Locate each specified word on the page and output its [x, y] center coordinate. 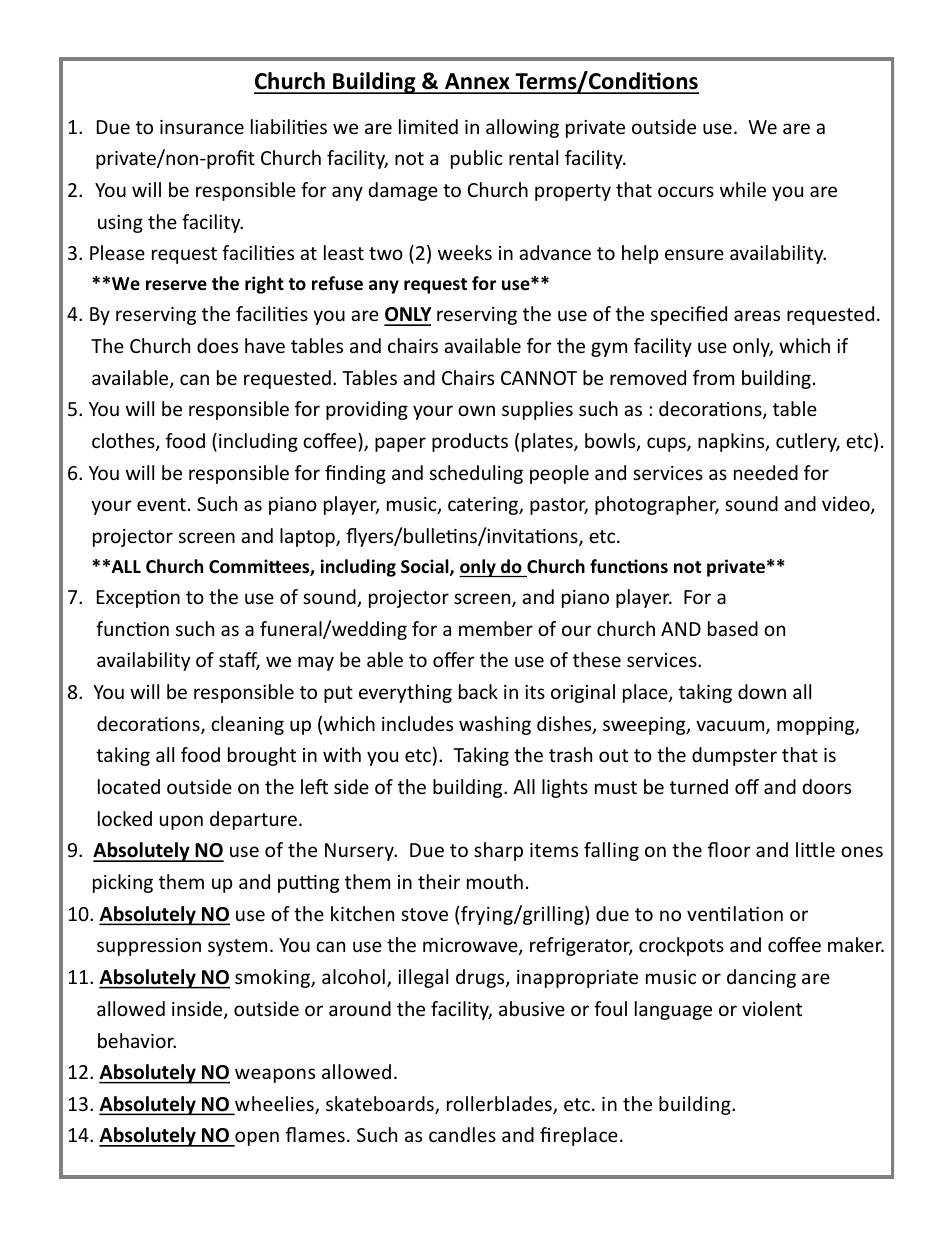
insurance [202, 127]
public [477, 159]
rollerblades [500, 1105]
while [743, 189]
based [733, 628]
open [256, 1139]
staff [239, 661]
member [496, 628]
